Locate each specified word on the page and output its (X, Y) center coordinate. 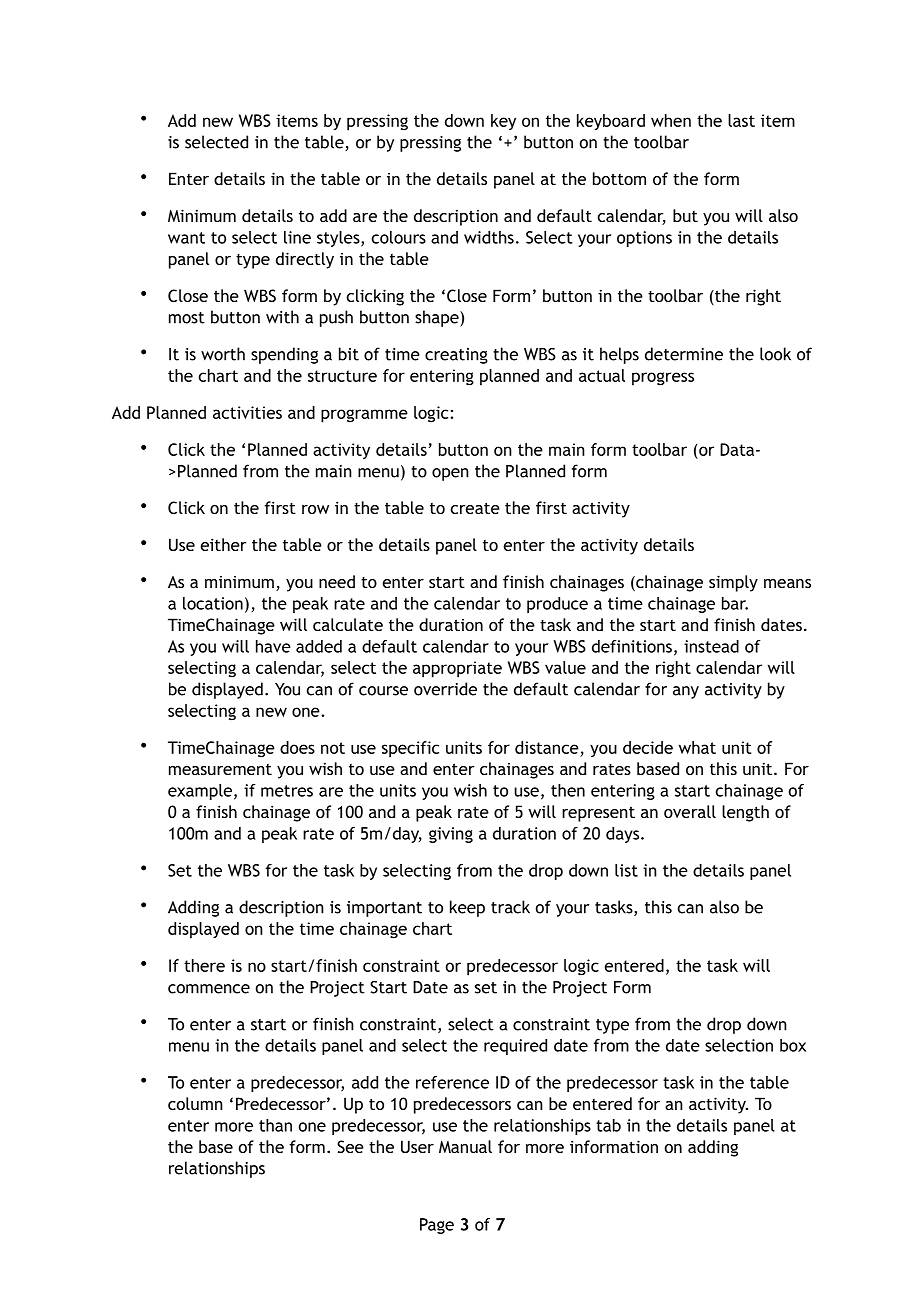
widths (489, 237)
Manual (465, 1146)
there (204, 965)
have (273, 646)
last (741, 120)
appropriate (457, 669)
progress (663, 379)
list (626, 870)
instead (711, 646)
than (275, 1125)
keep (467, 908)
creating (456, 356)
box (793, 1045)
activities (247, 412)
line (297, 237)
